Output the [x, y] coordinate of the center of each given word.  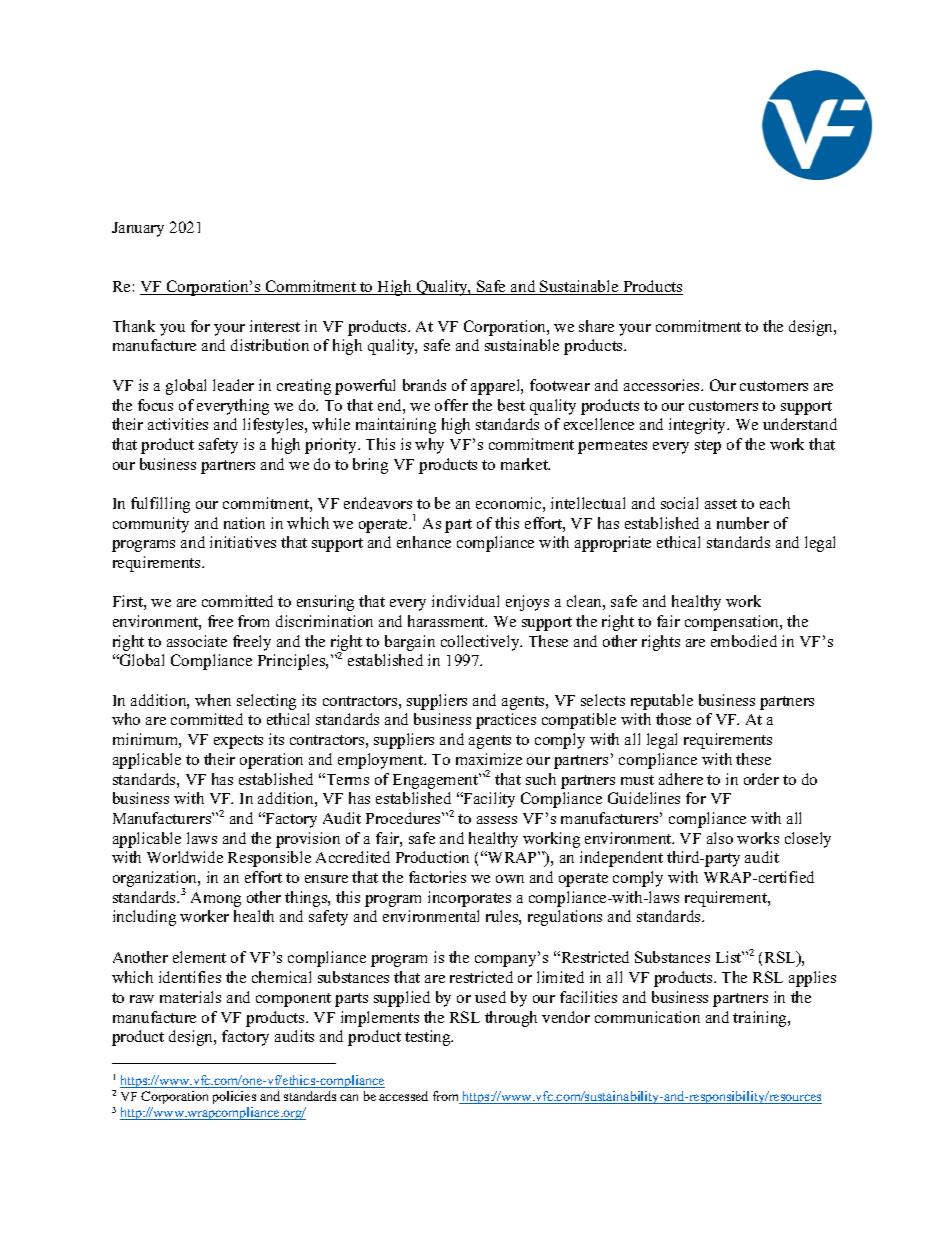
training [761, 1019]
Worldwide [185, 857]
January [138, 229]
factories [437, 877]
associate [197, 641]
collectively [481, 643]
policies [234, 1097]
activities [178, 424]
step [708, 447]
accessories [663, 385]
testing [429, 1038]
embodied [744, 641]
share [596, 326]
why [429, 446]
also [720, 838]
